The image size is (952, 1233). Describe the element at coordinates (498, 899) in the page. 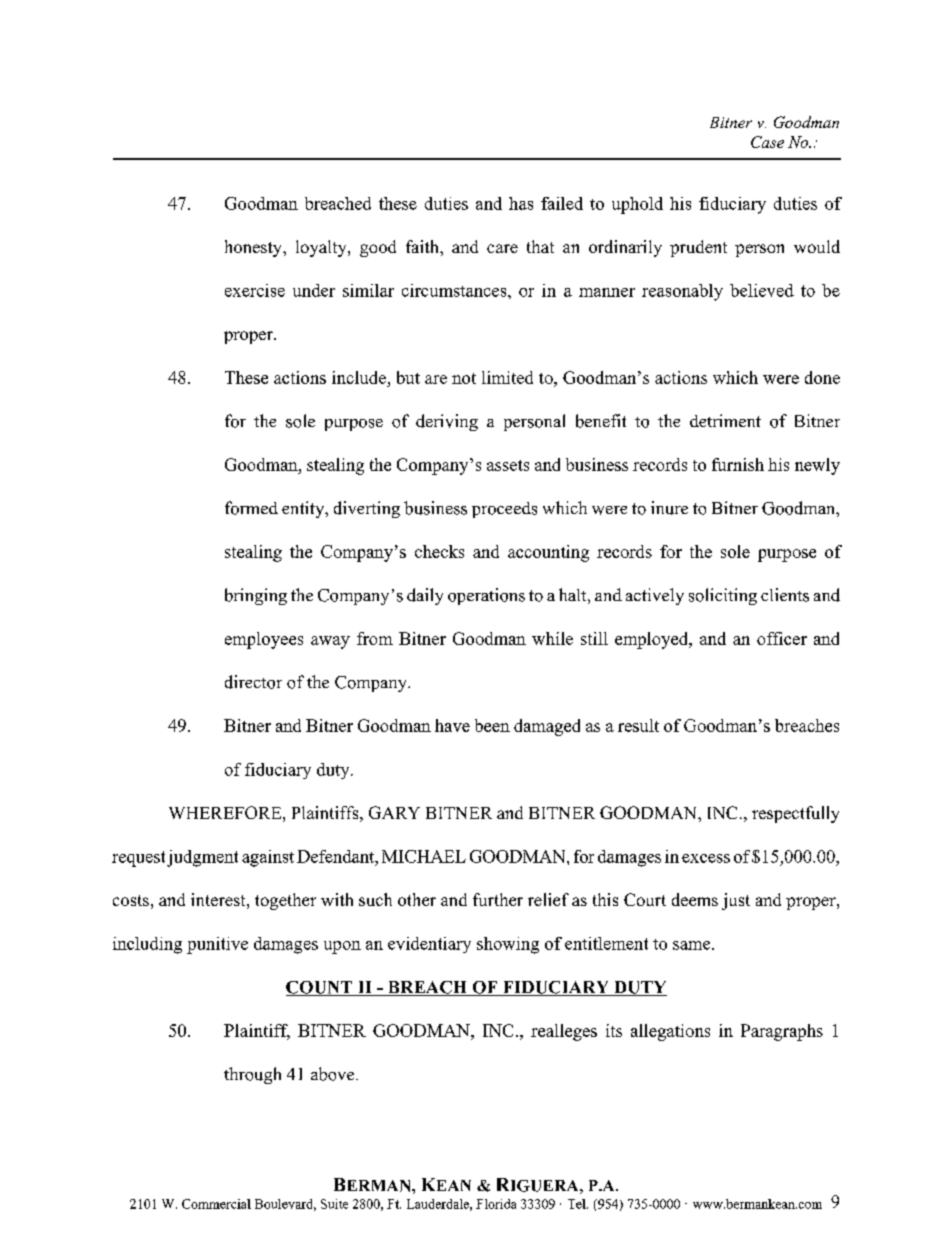

I see `further` at that location.
